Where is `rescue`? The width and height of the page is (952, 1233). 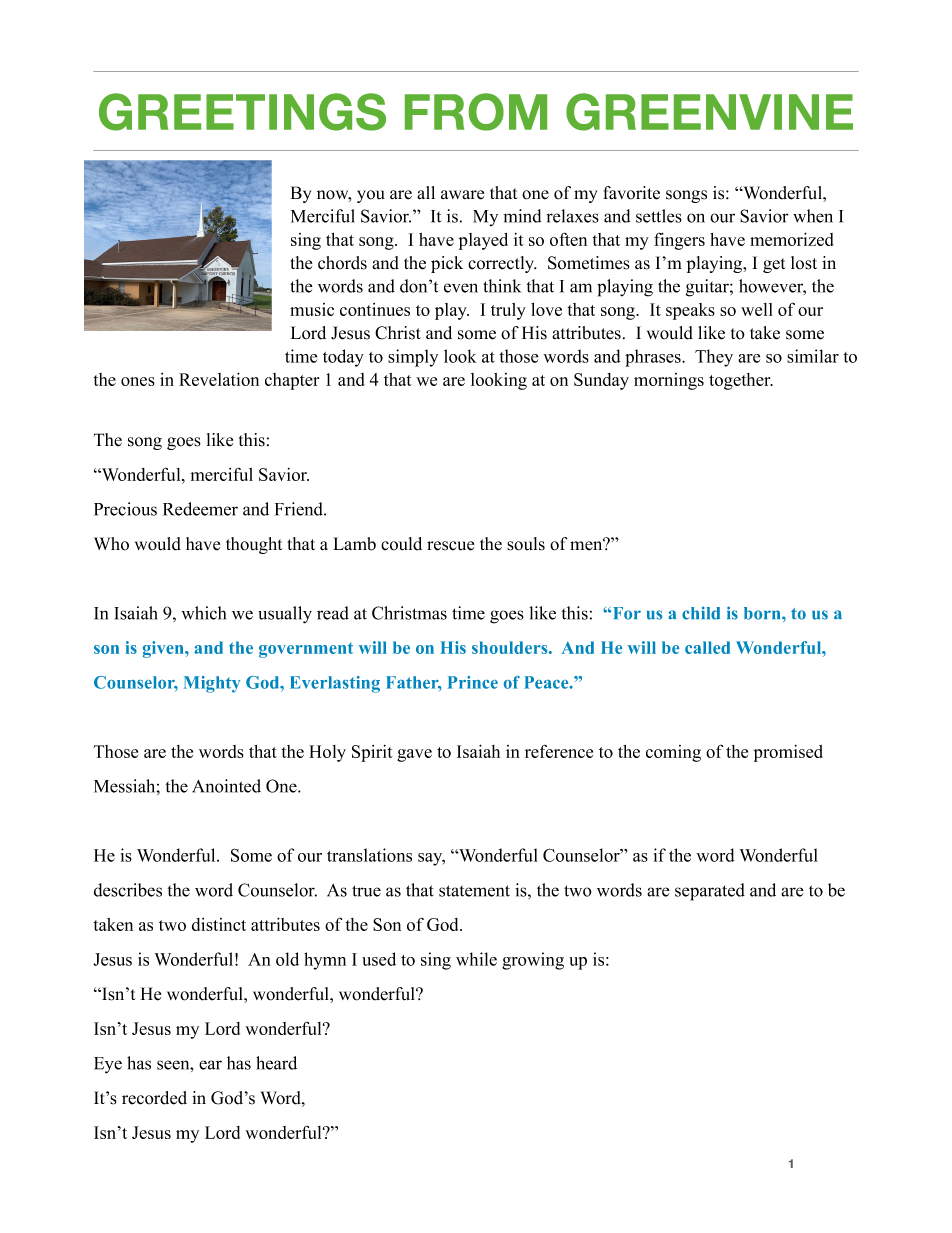 rescue is located at coordinates (450, 546).
